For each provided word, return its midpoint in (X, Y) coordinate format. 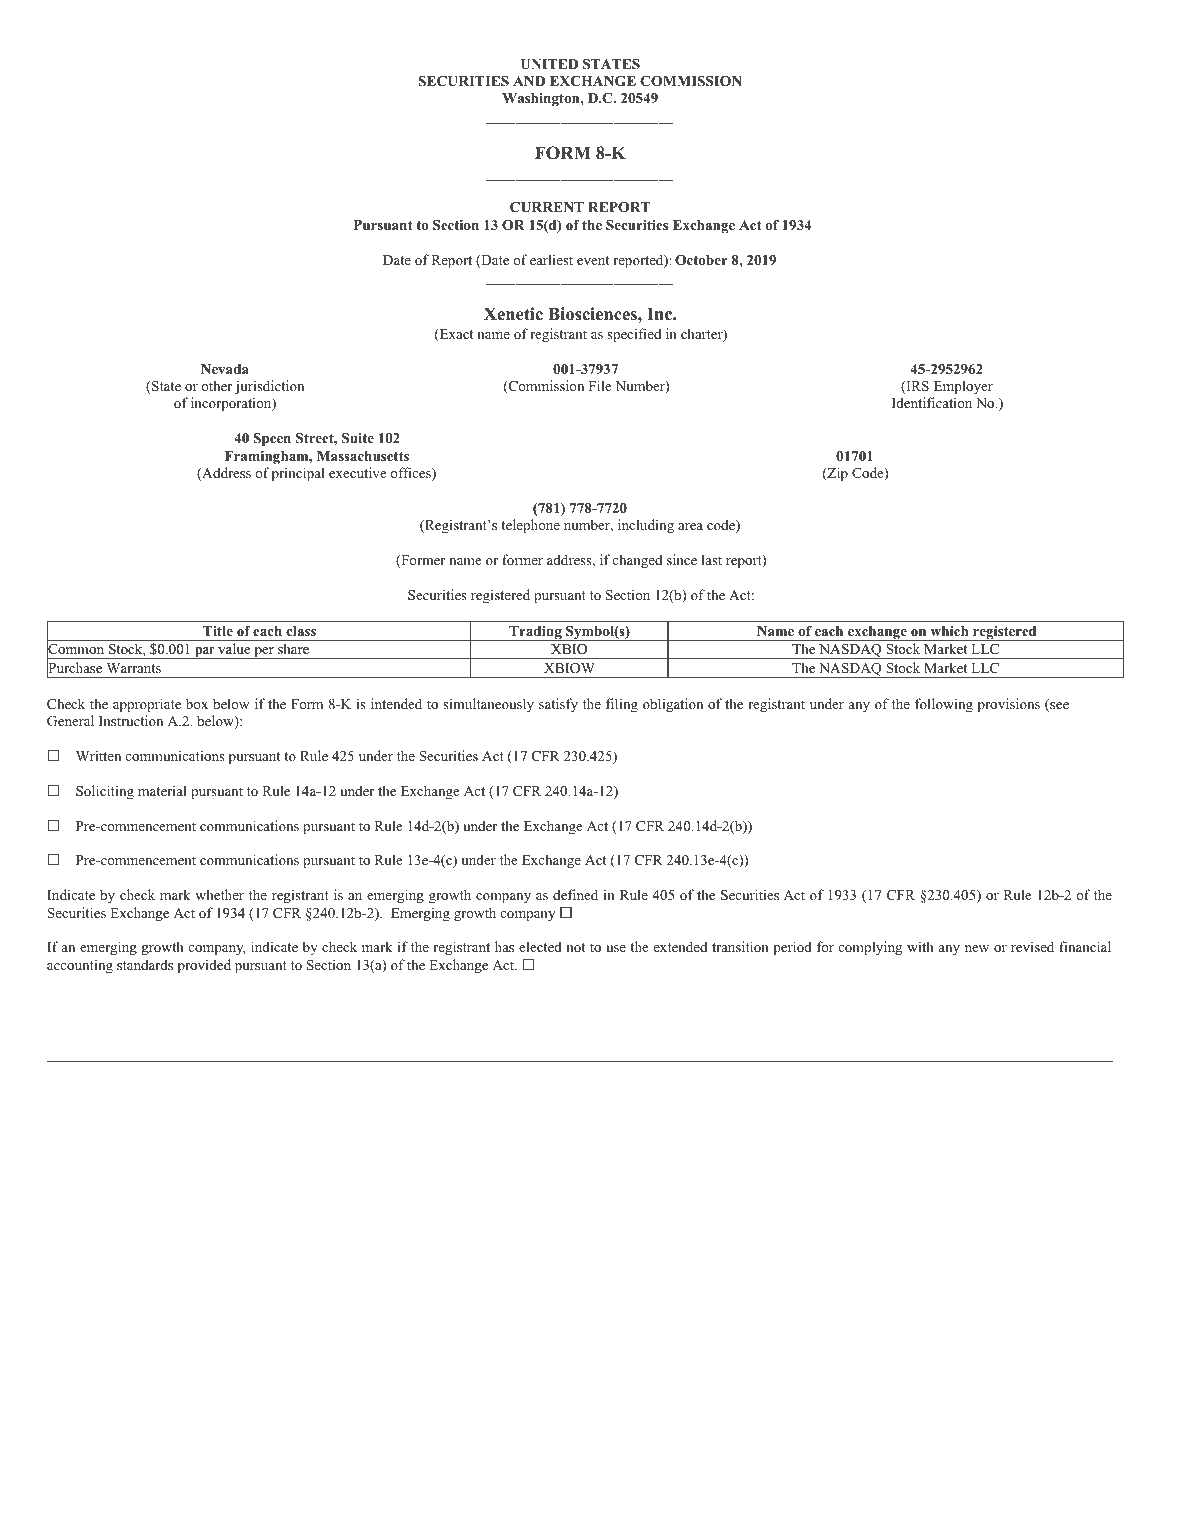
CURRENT (547, 207)
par (205, 653)
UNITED (549, 64)
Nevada (225, 369)
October (701, 260)
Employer (963, 387)
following (944, 705)
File (600, 385)
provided (204, 966)
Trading (535, 633)
